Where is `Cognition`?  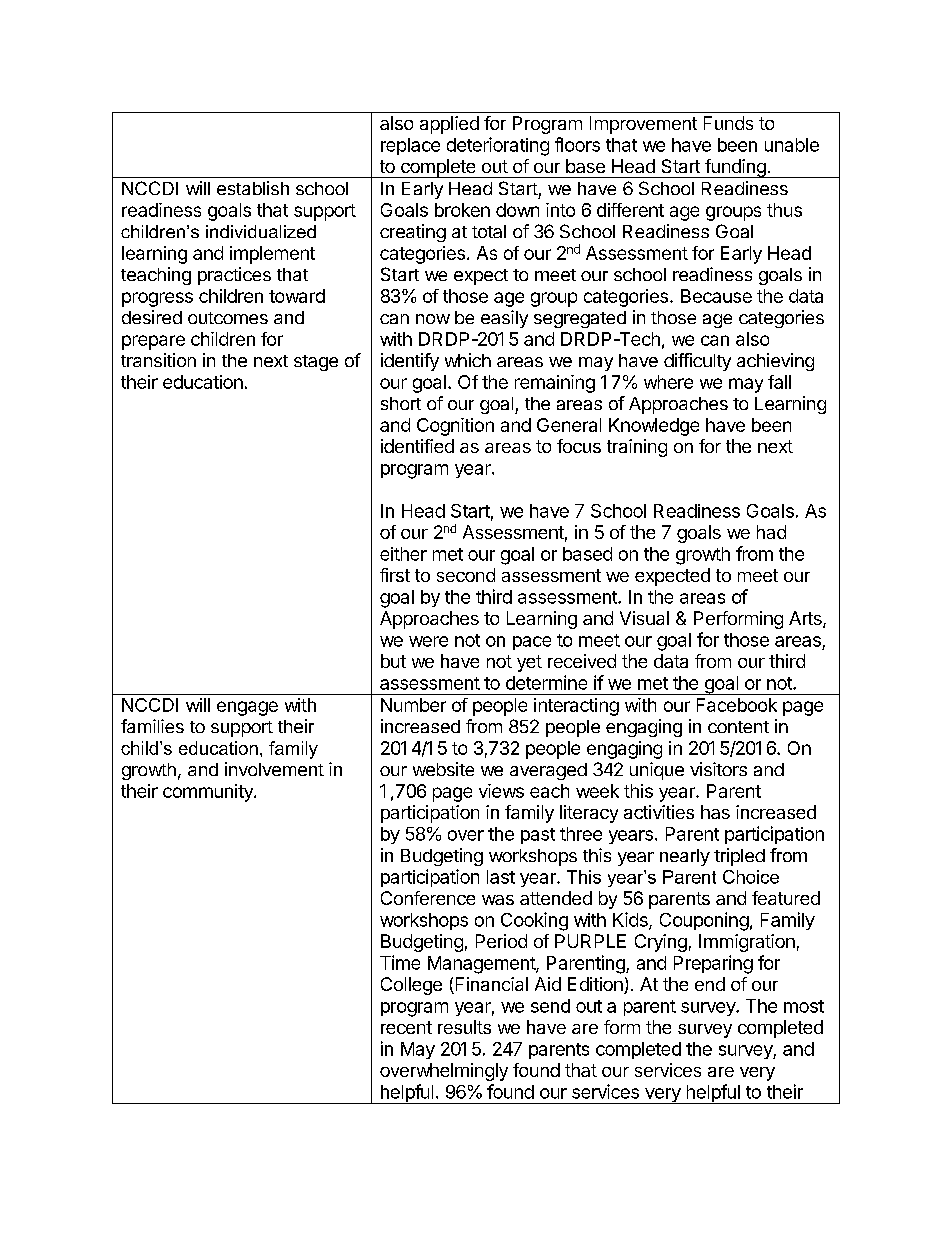 Cognition is located at coordinates (455, 427).
